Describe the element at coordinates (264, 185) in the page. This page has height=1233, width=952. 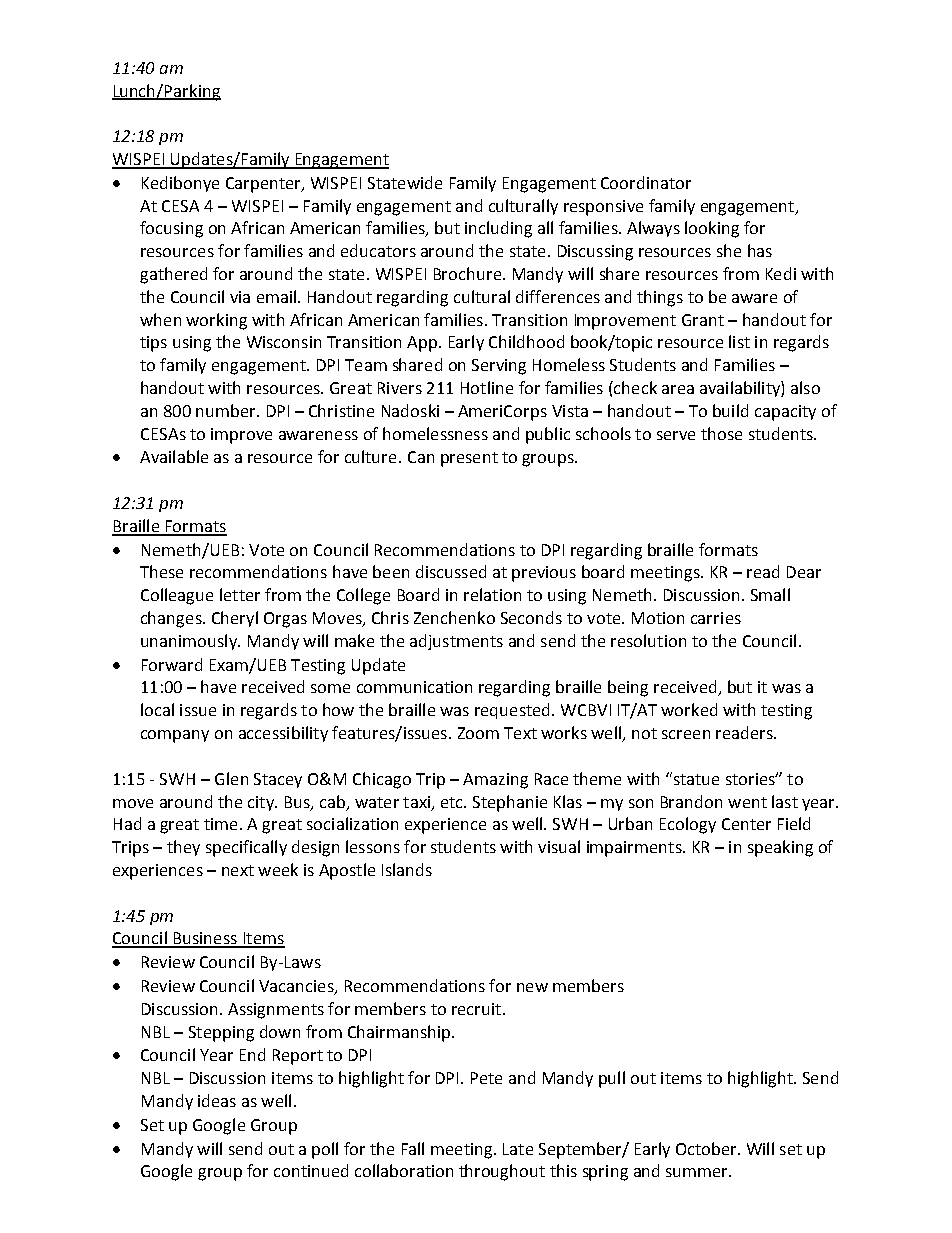
I see `Carpenter` at that location.
